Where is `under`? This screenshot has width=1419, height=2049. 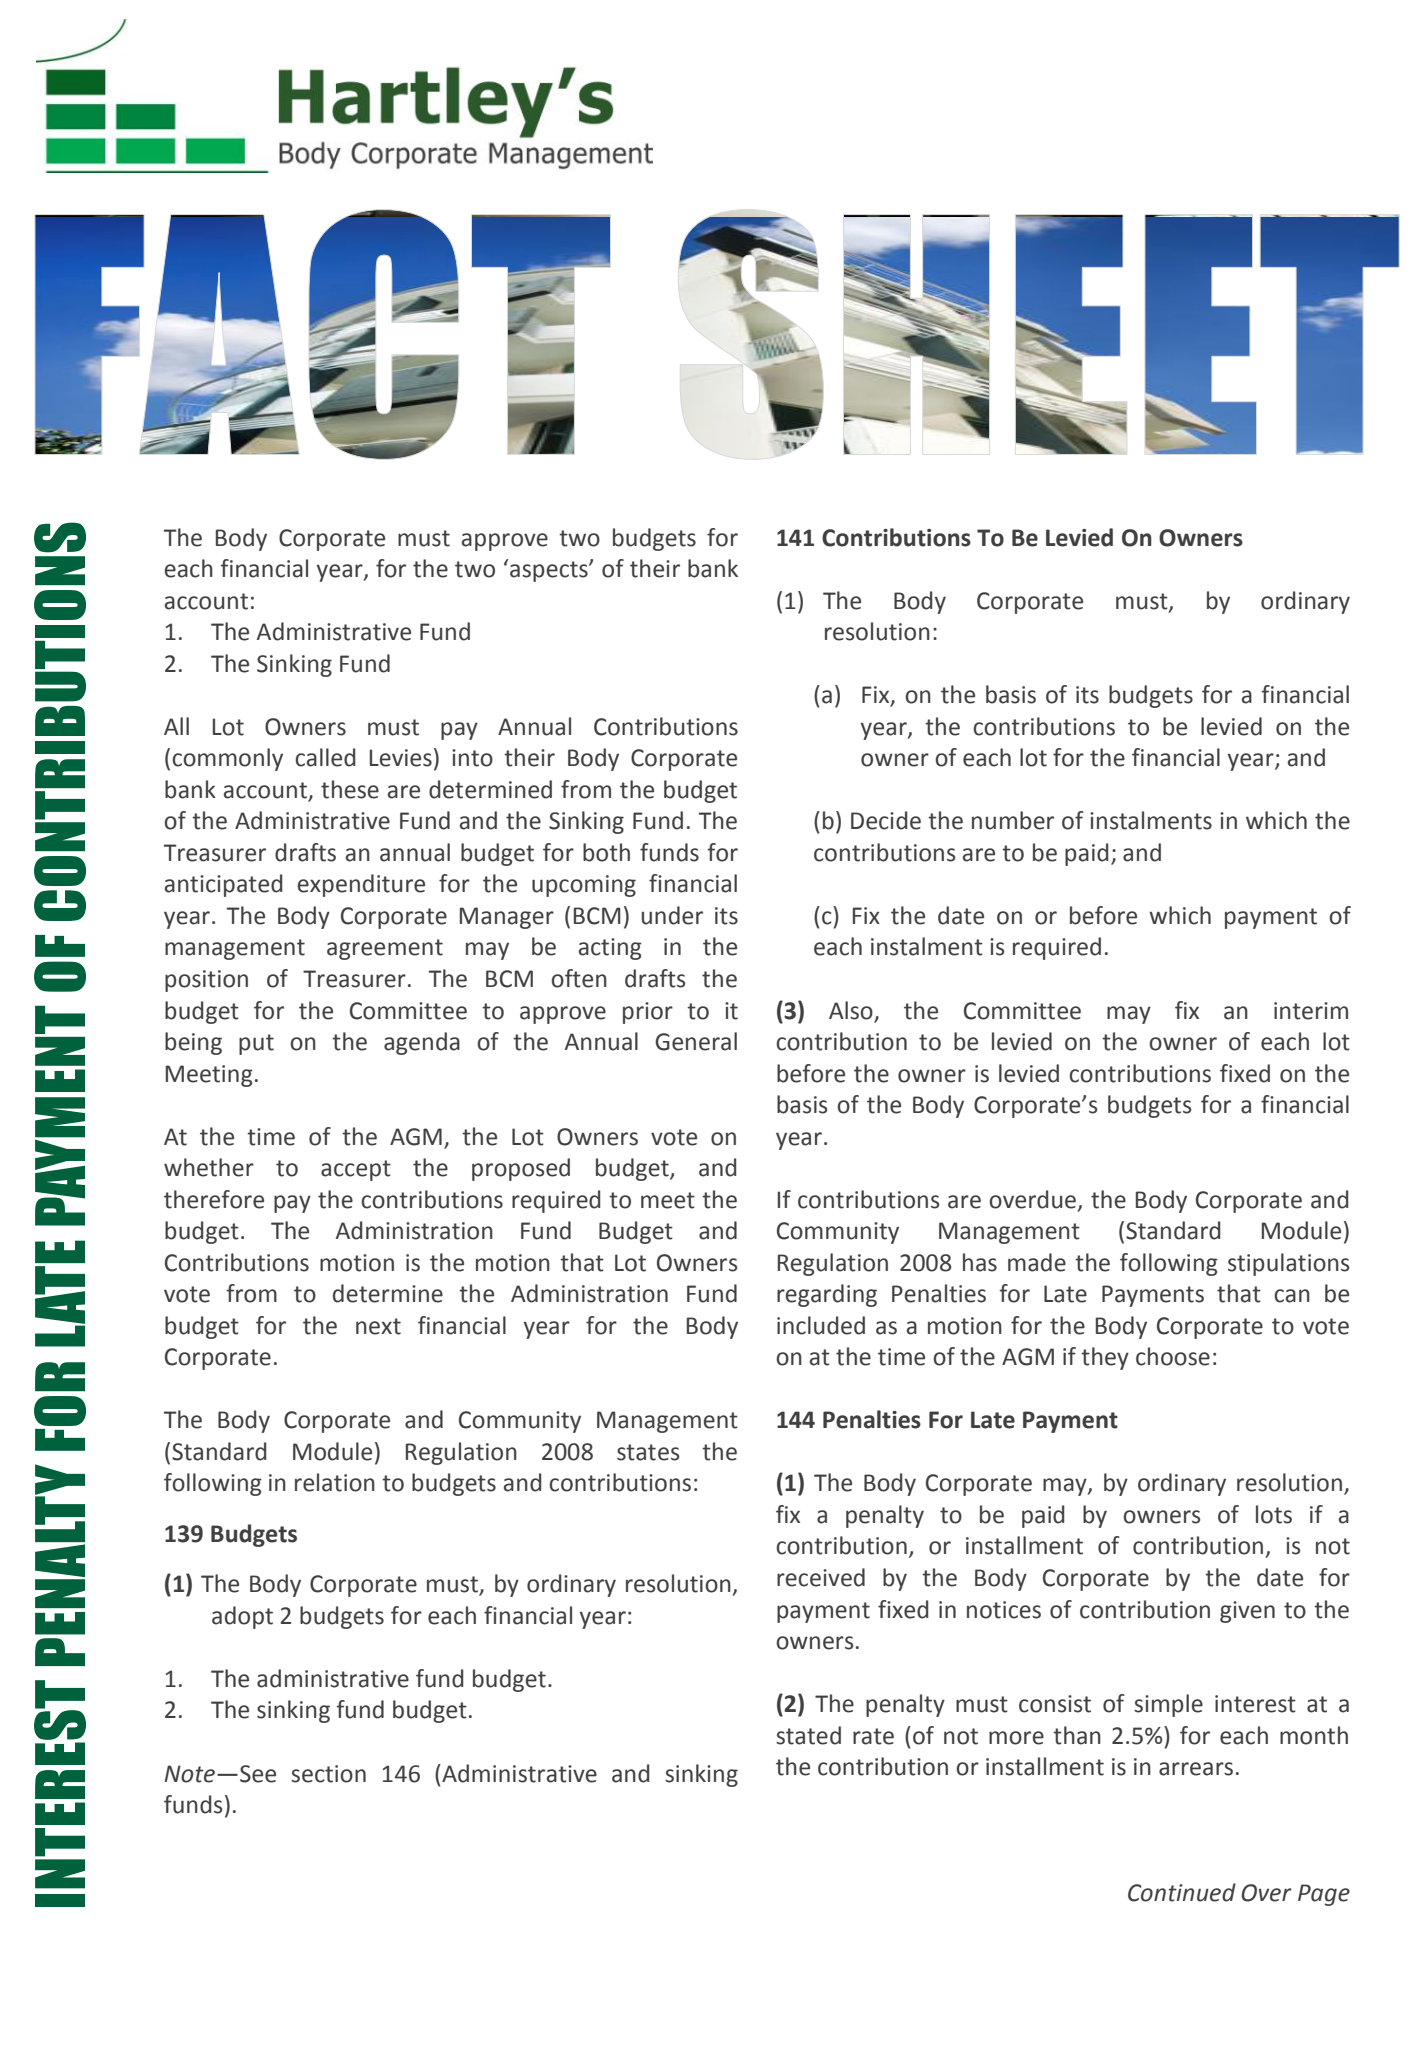
under is located at coordinates (672, 915).
